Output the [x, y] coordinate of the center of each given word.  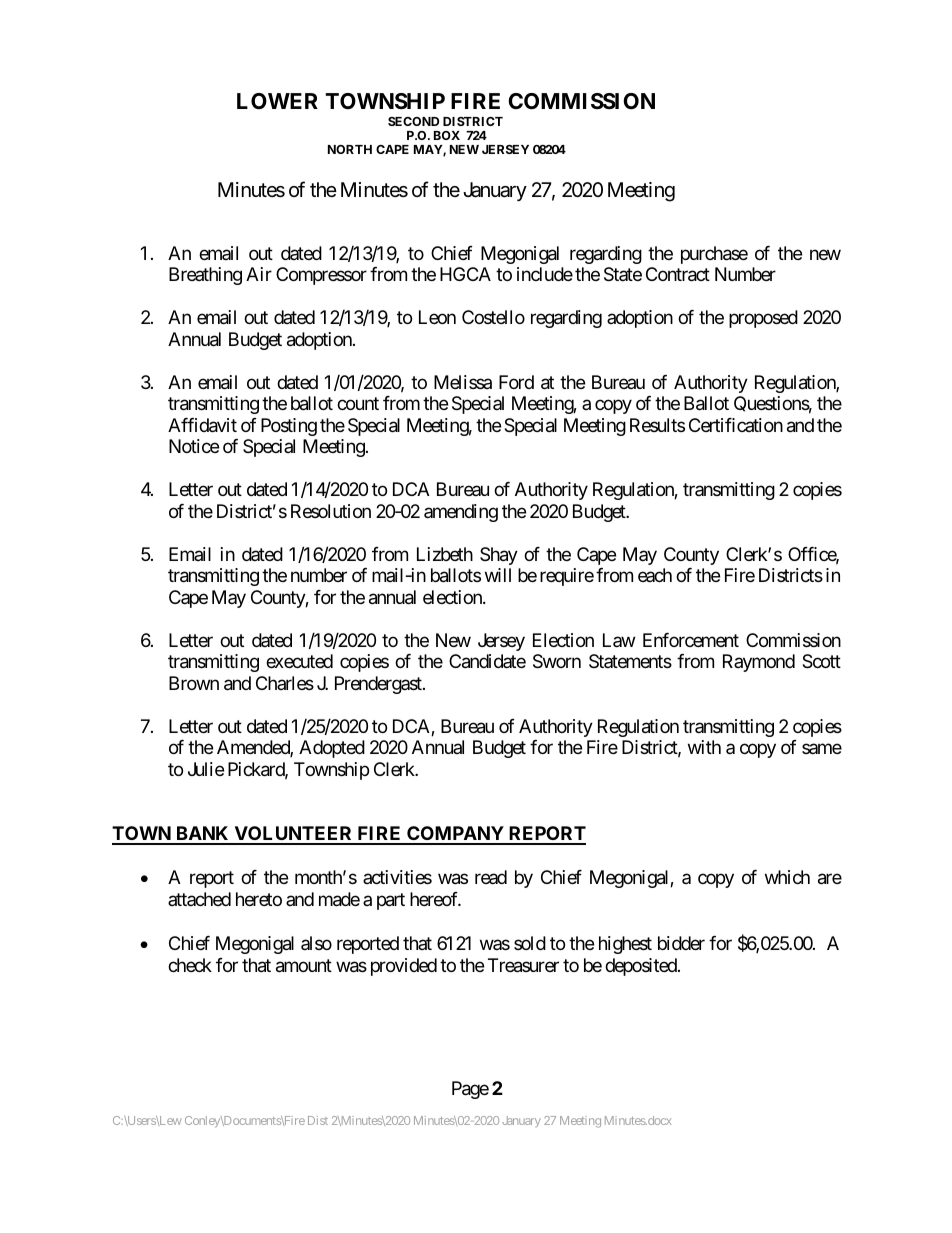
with [704, 747]
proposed [763, 319]
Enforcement [691, 640]
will [498, 575]
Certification [736, 425]
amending [461, 513]
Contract [678, 274]
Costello [493, 317]
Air [259, 274]
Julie [206, 769]
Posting [289, 427]
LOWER [277, 101]
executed [299, 661]
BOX [447, 135]
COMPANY [455, 835]
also [316, 943]
